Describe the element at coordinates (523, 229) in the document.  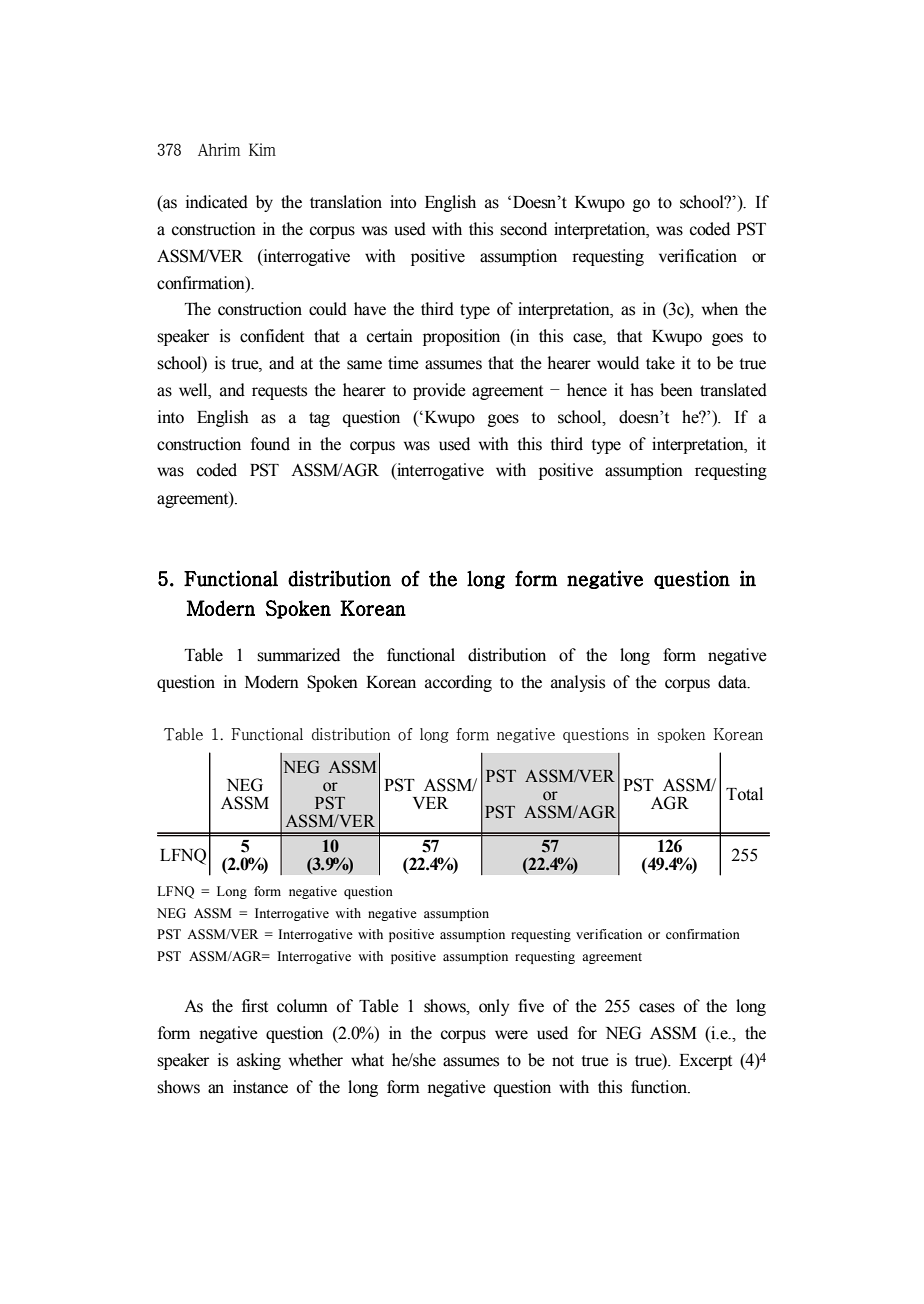
I see `second` at that location.
